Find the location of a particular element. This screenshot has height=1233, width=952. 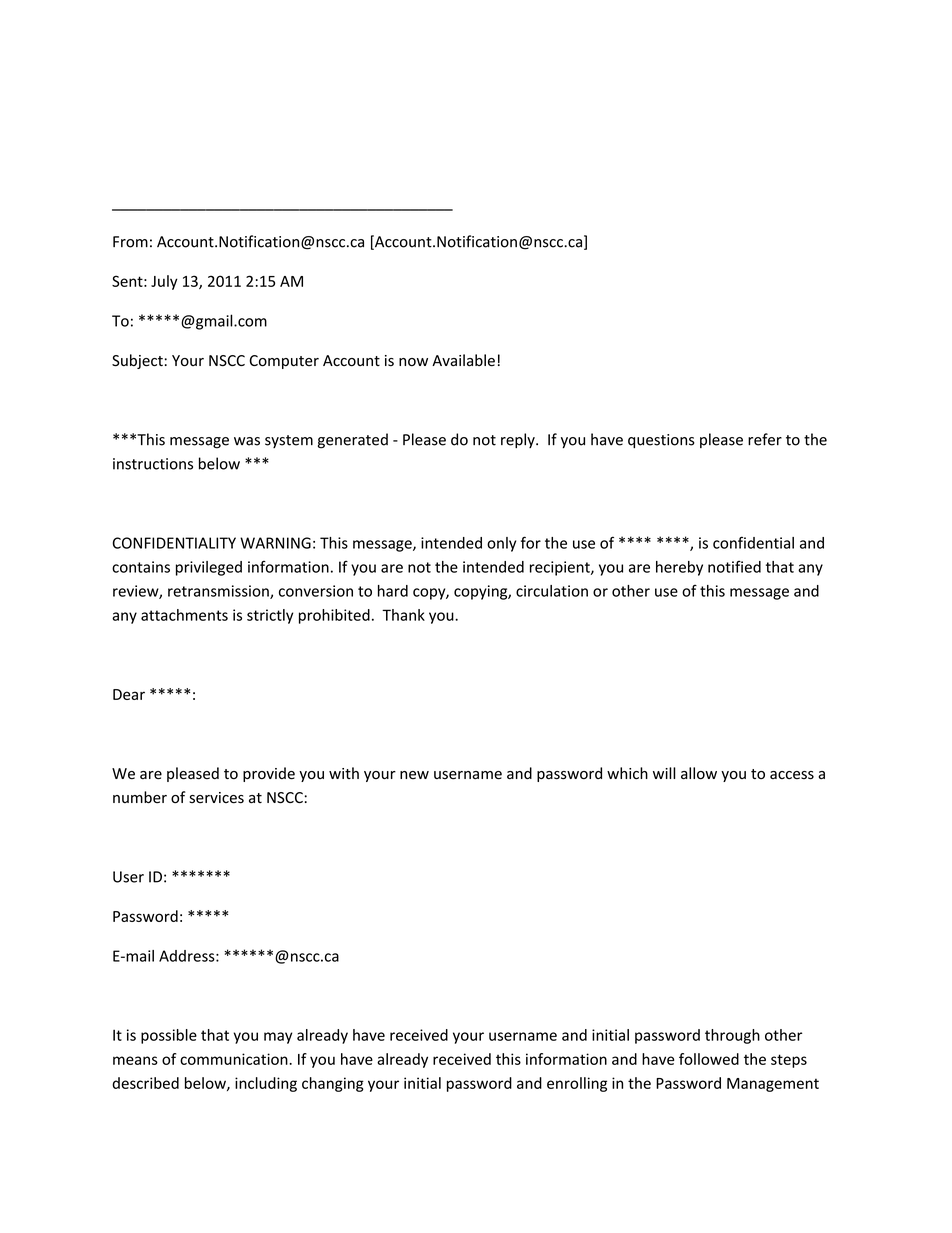

services is located at coordinates (216, 798).
